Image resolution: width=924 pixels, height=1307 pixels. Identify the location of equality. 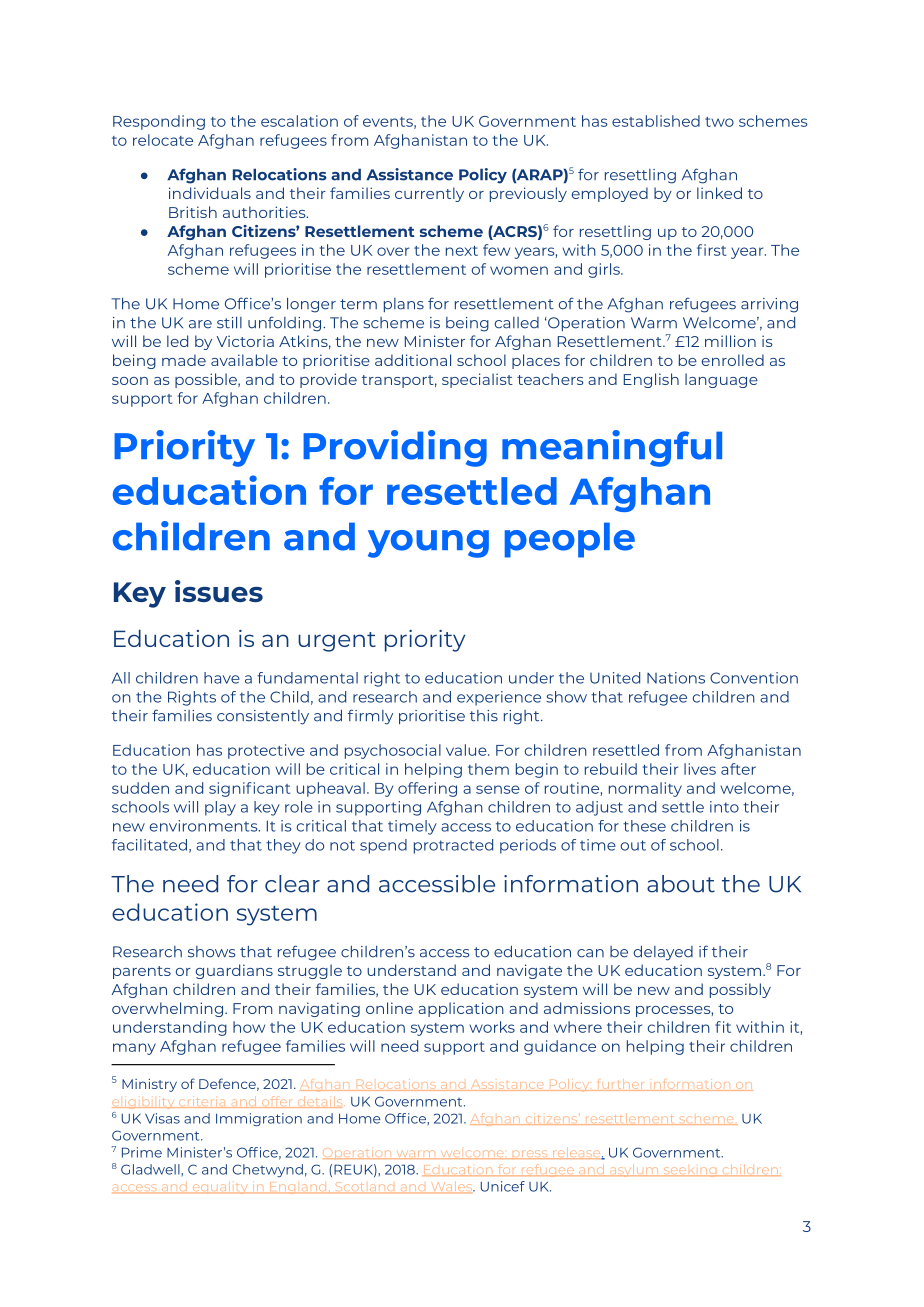
(220, 1188).
